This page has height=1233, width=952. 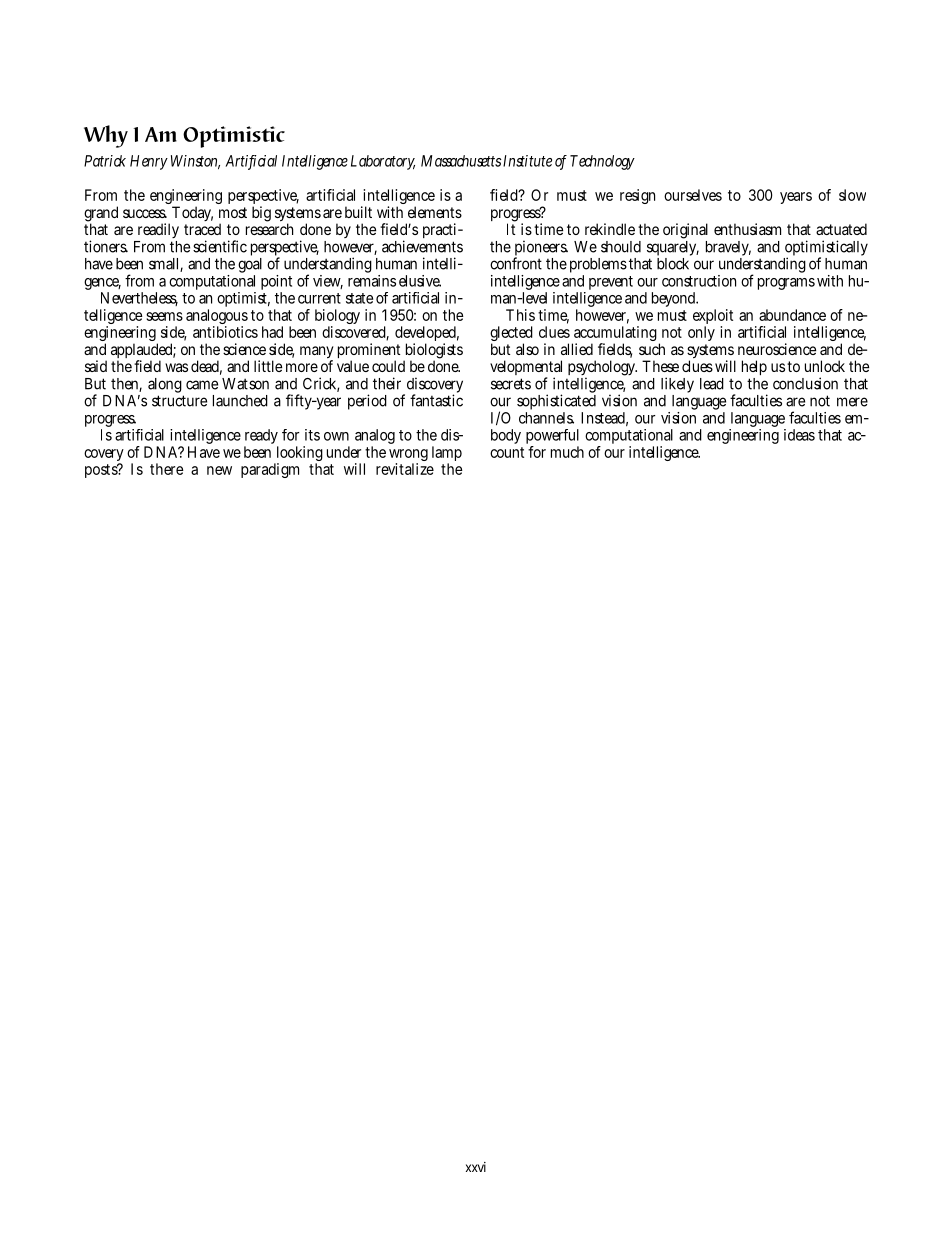 I want to click on there, so click(x=167, y=469).
